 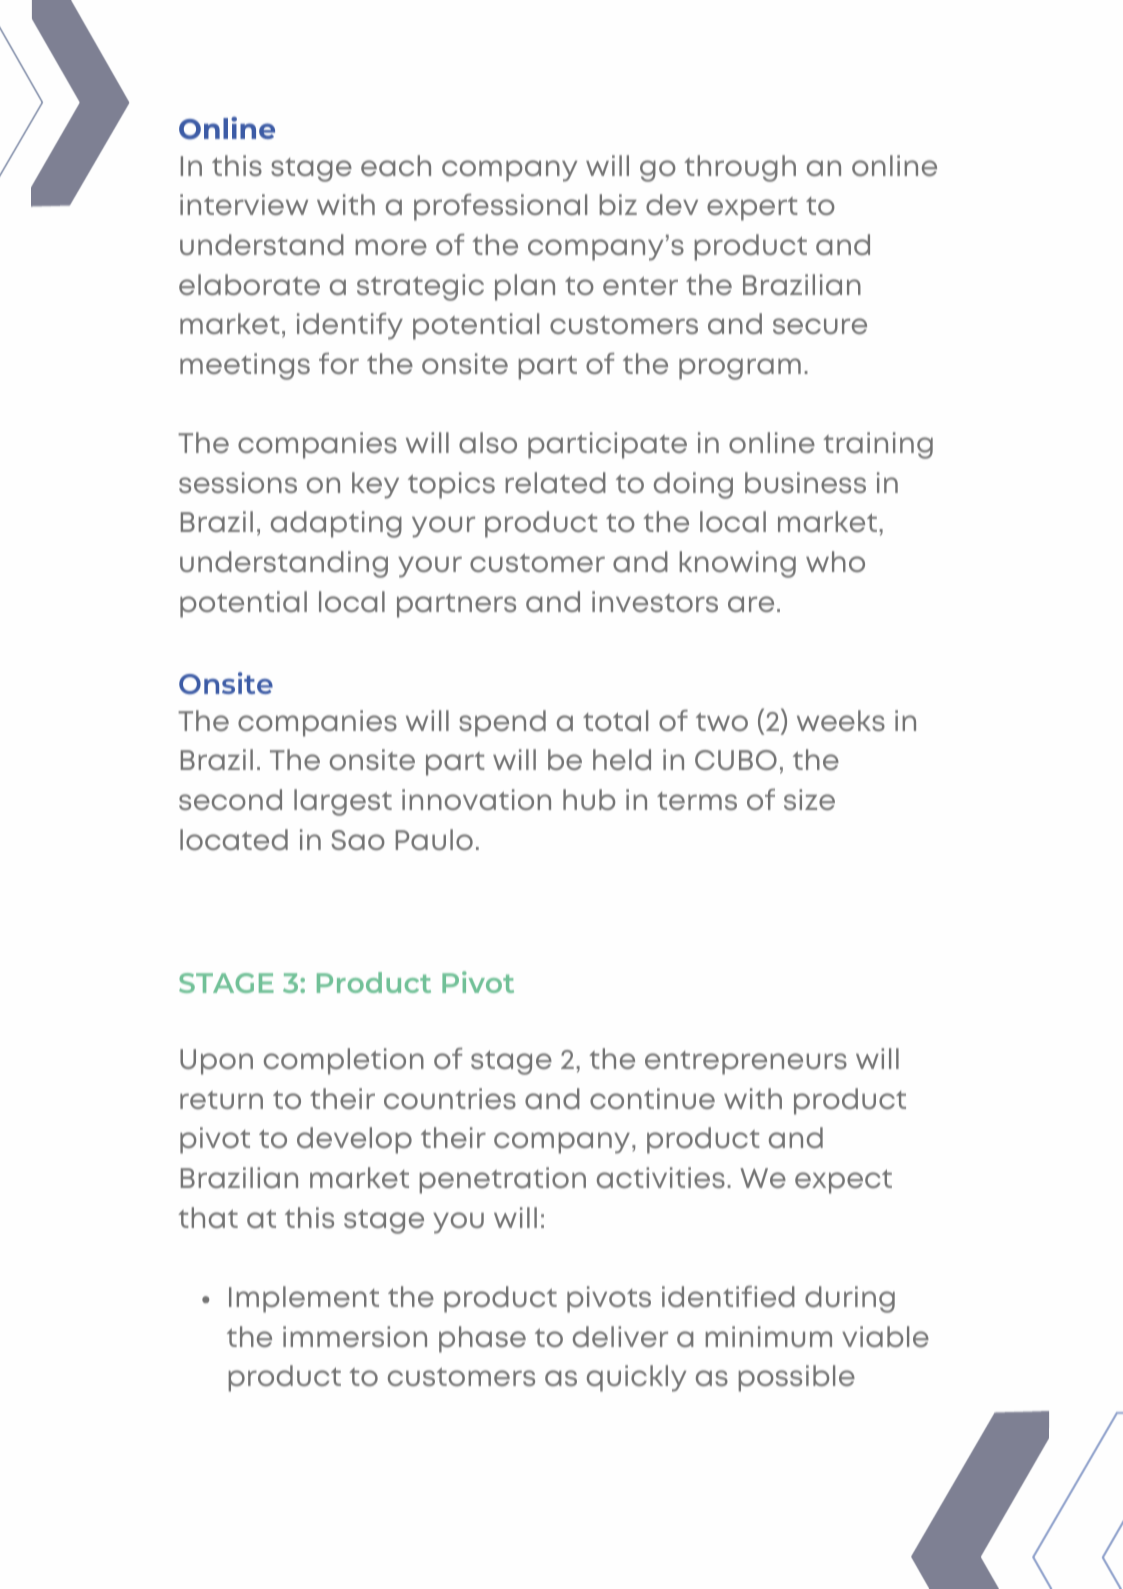 What do you see at coordinates (482, 1339) in the screenshot?
I see `phase` at bounding box center [482, 1339].
